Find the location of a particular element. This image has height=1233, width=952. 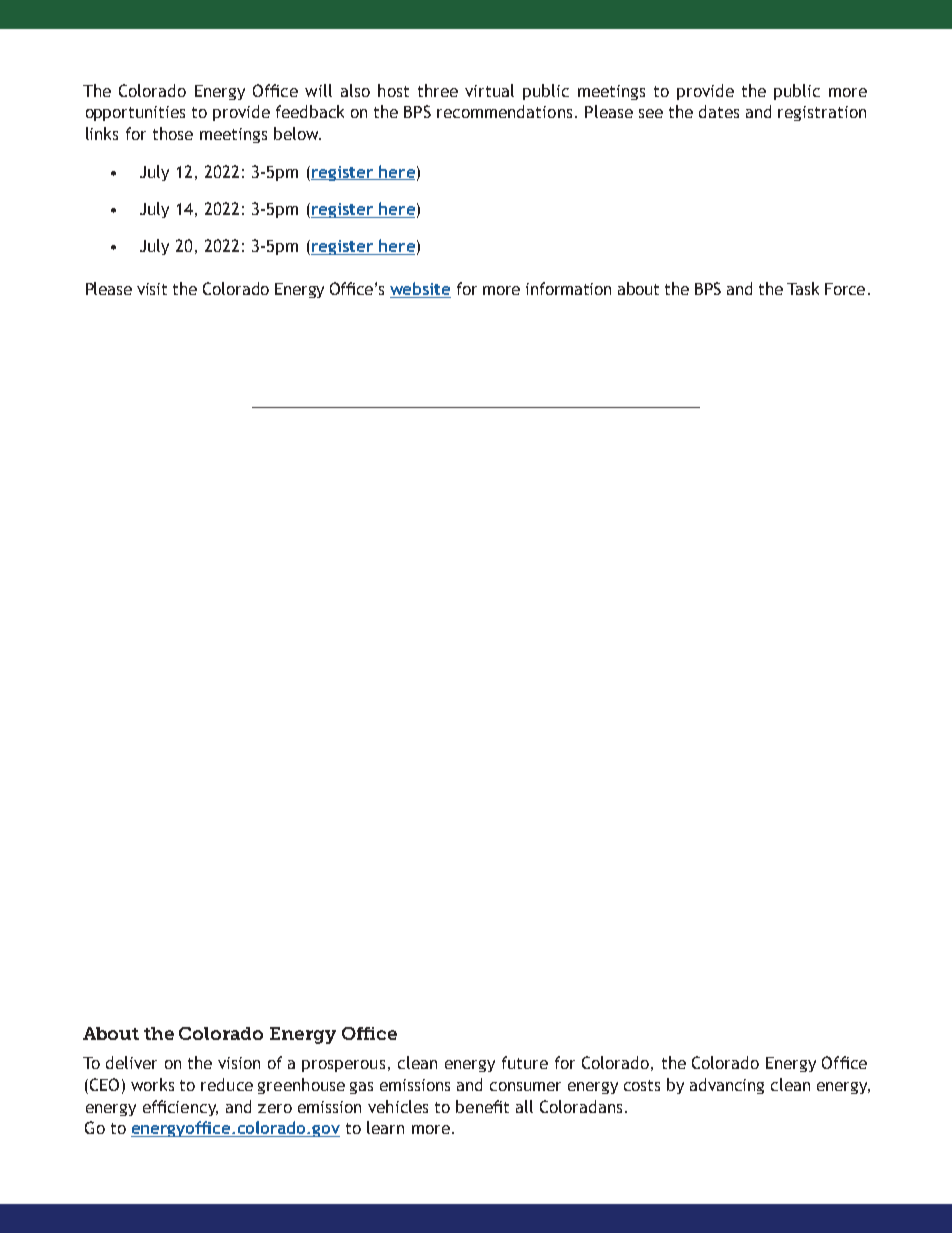

dates is located at coordinates (719, 111).
